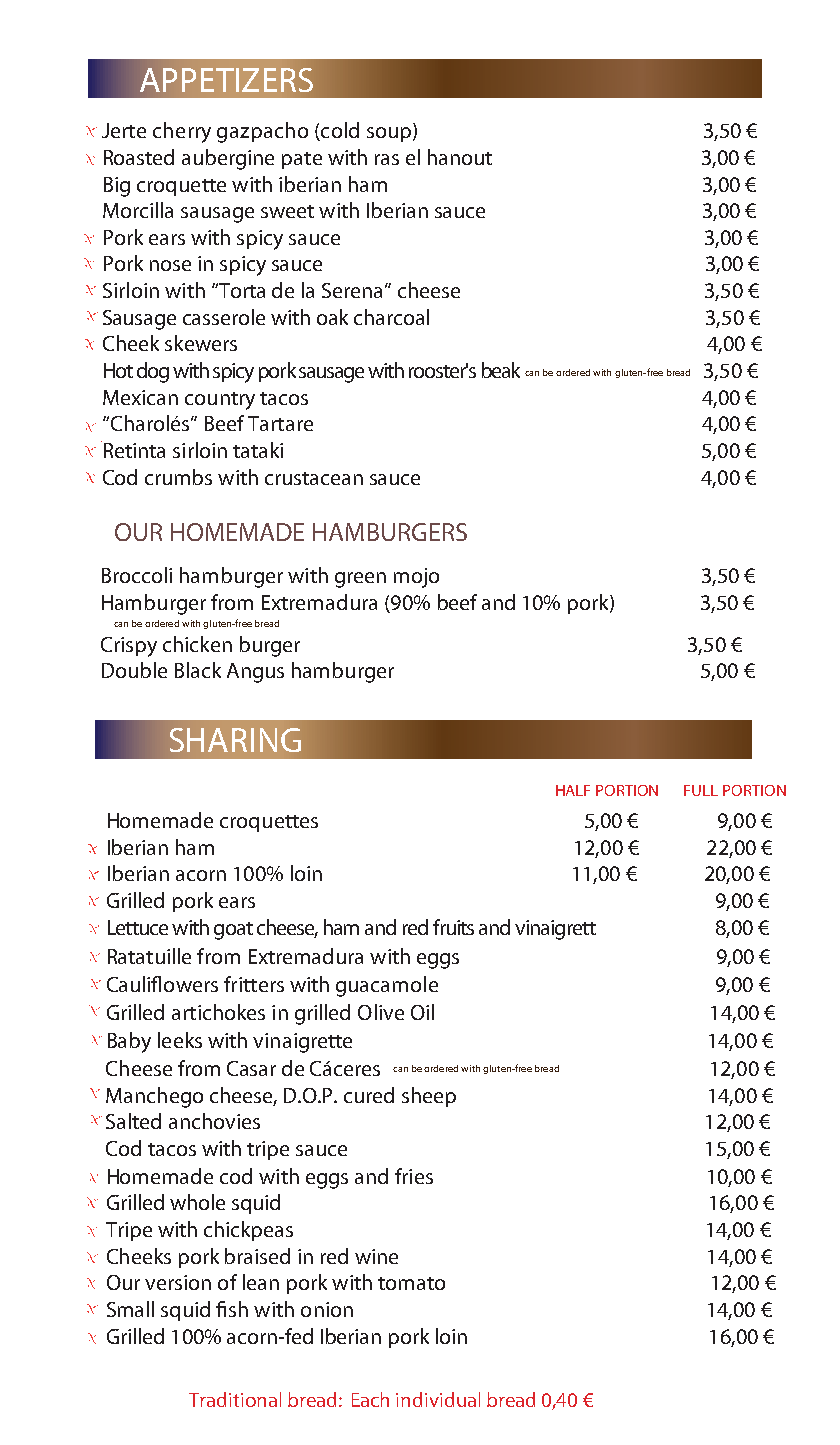  What do you see at coordinates (370, 1399) in the page?
I see `Each` at bounding box center [370, 1399].
